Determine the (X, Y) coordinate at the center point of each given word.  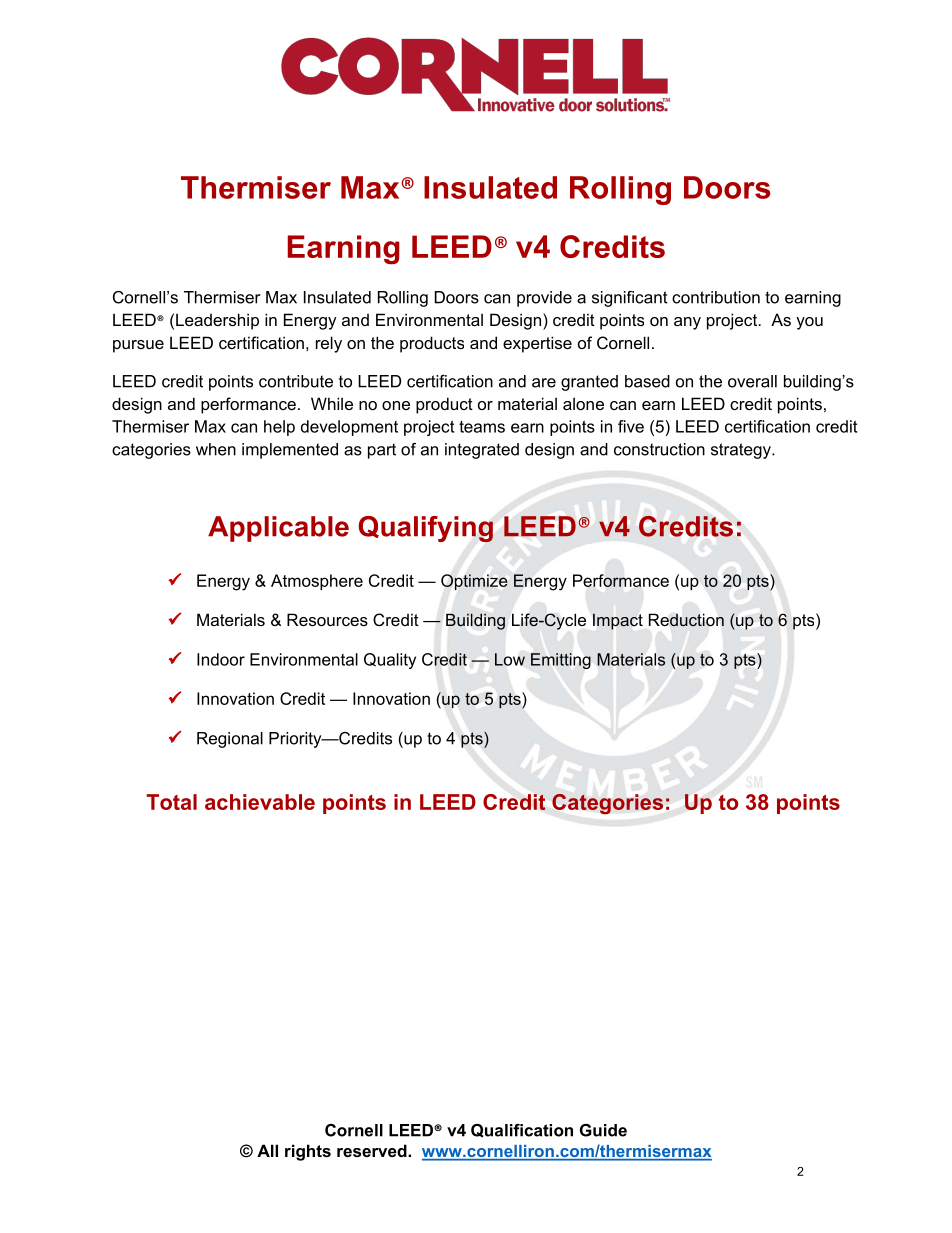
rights (308, 1152)
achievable (260, 802)
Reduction (686, 620)
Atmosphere (317, 582)
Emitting (561, 661)
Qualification (522, 1131)
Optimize (474, 582)
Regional (230, 740)
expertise (537, 344)
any (687, 323)
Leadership (217, 321)
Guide (603, 1130)
